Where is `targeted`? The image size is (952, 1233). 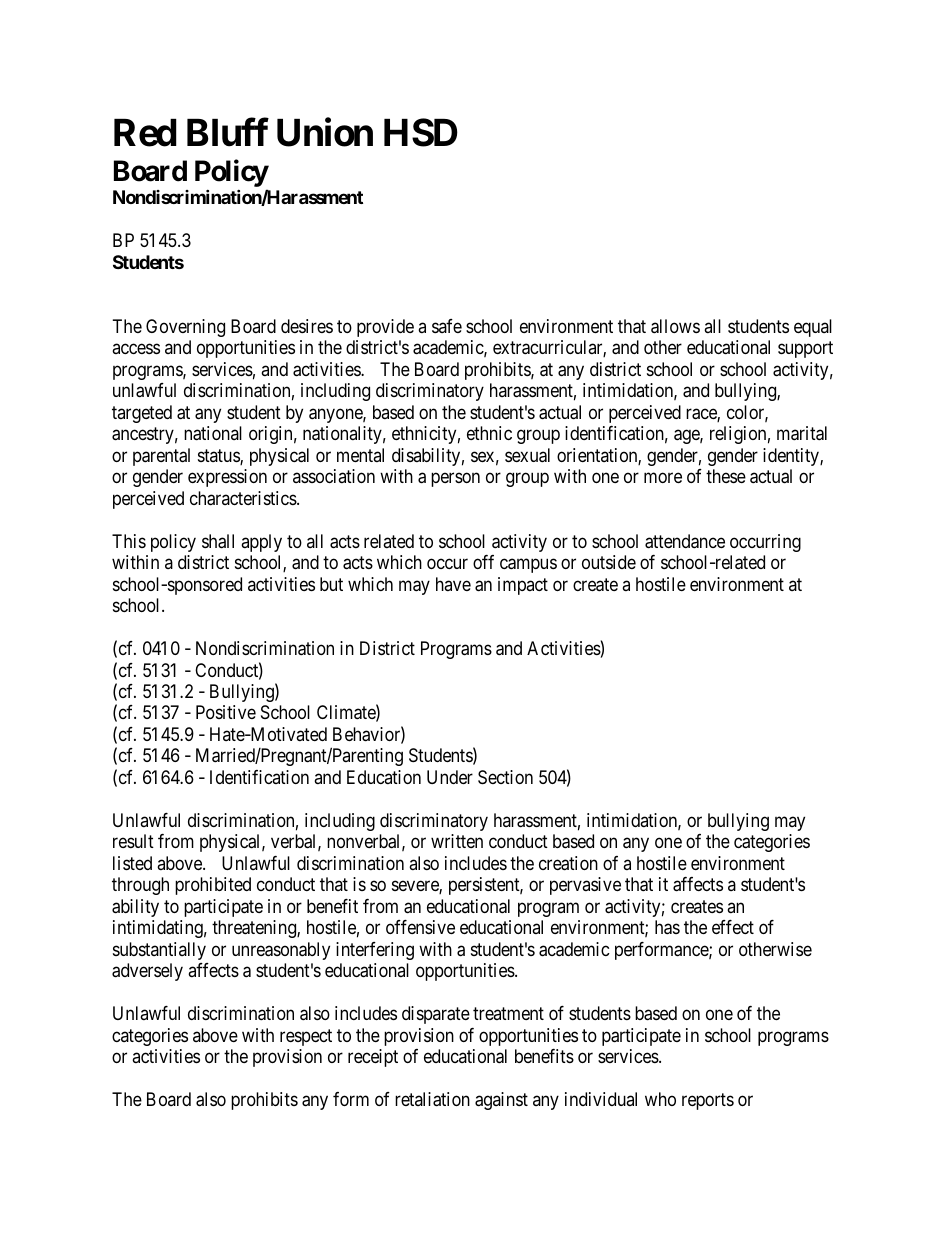
targeted is located at coordinates (142, 414).
